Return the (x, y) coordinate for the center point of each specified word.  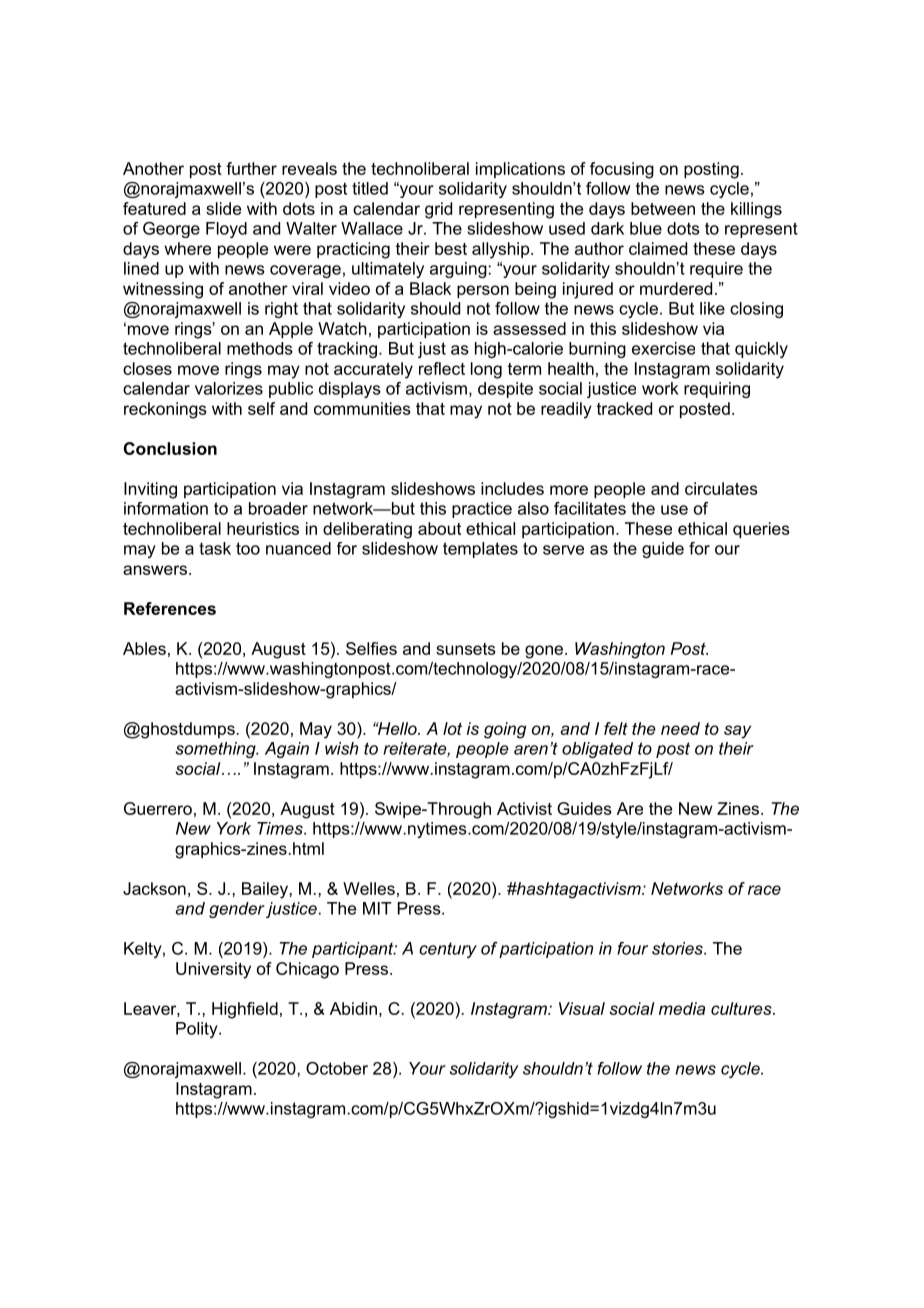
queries (761, 530)
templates (480, 550)
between (663, 208)
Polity (198, 1030)
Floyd (226, 230)
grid (438, 210)
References (170, 608)
